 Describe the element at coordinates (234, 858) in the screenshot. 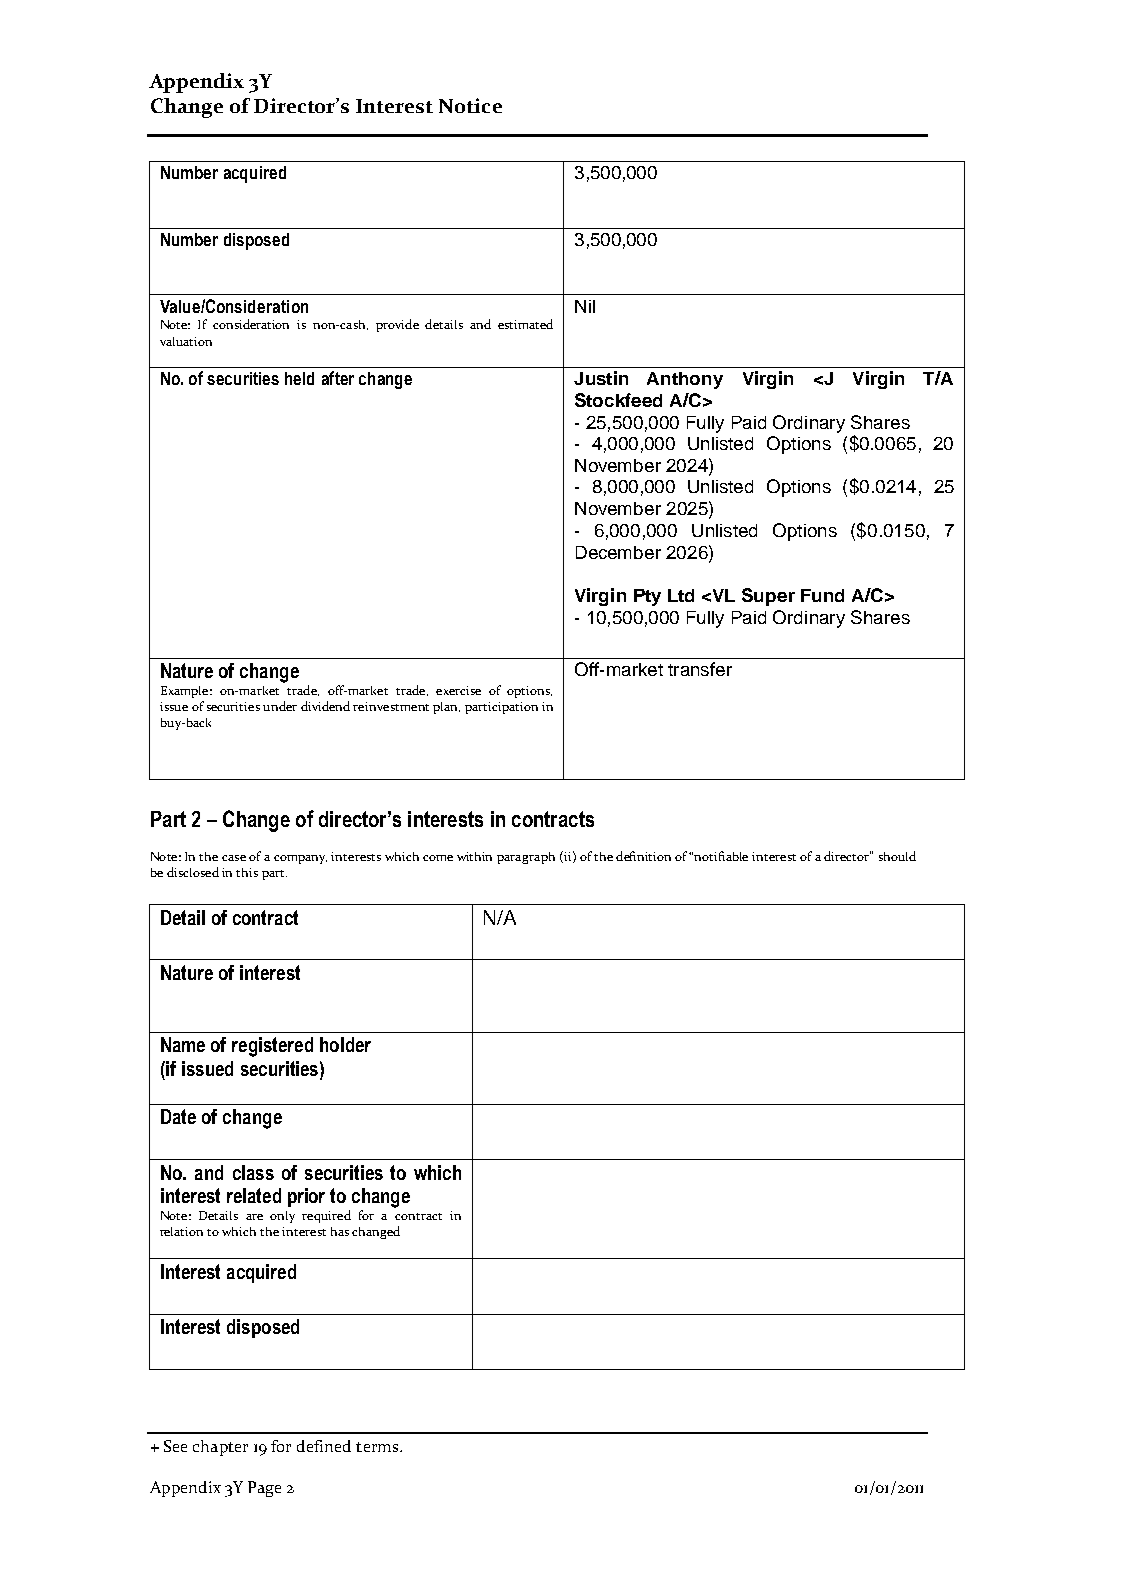

I see `case` at that location.
